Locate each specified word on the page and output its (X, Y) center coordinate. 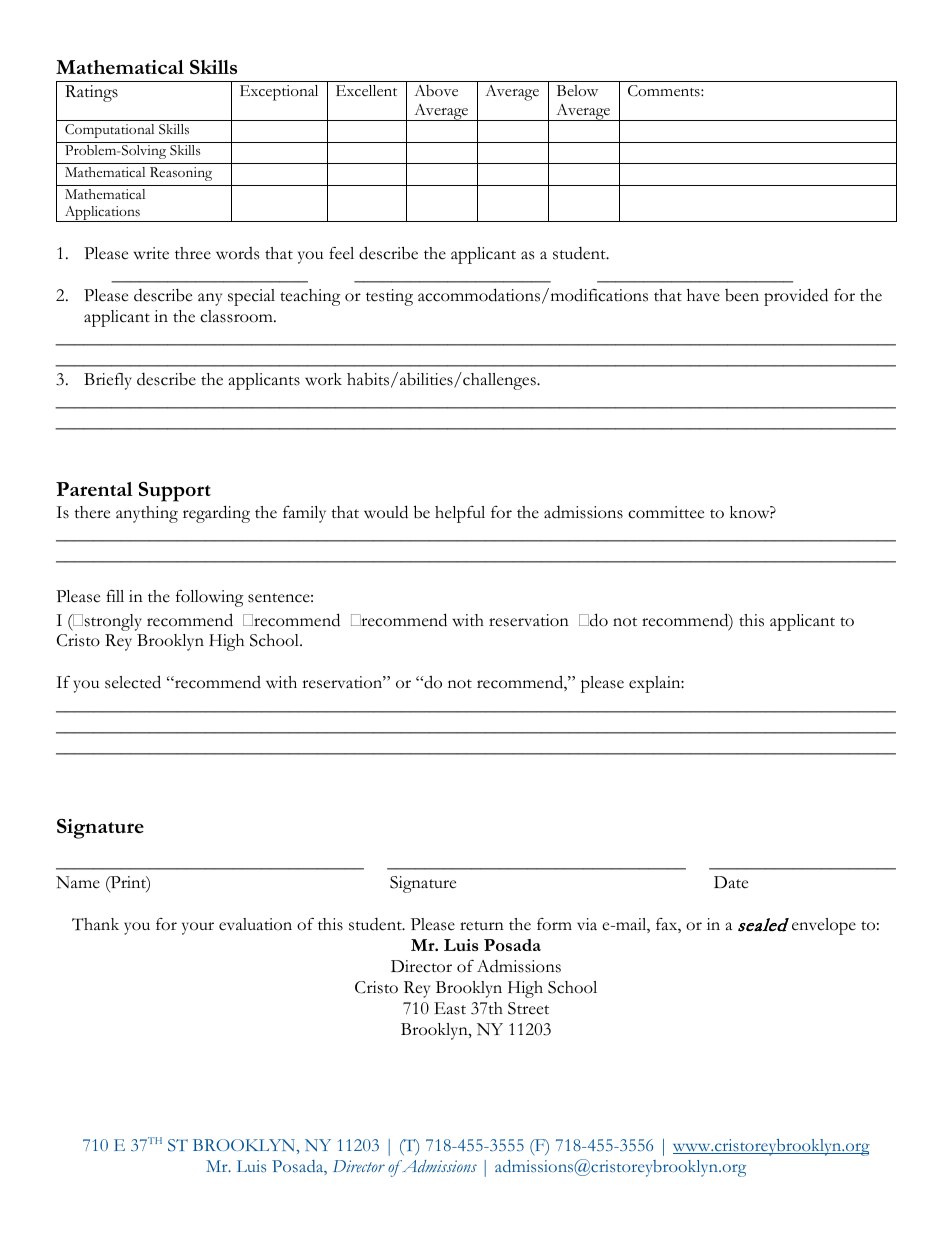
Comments (665, 91)
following (210, 598)
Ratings (91, 93)
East (450, 1008)
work (323, 379)
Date (731, 882)
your (198, 928)
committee (666, 512)
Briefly (108, 381)
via (587, 924)
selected (133, 682)
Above (436, 91)
